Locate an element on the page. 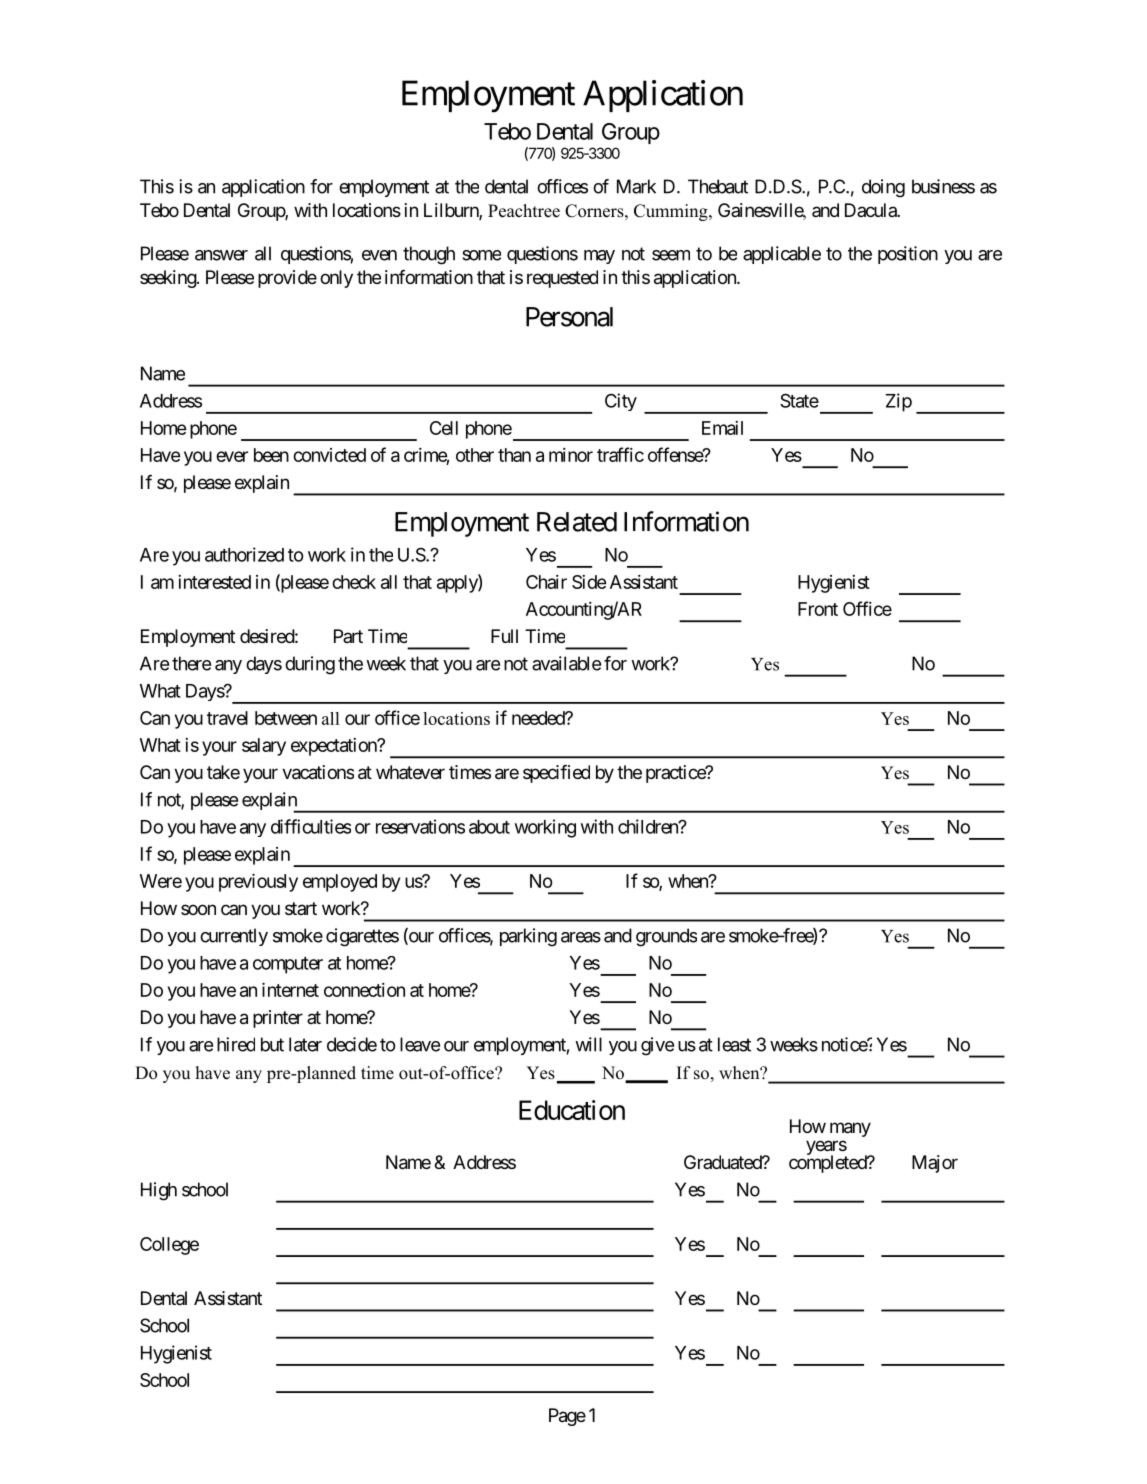 The width and height of the image is (1147, 1484). Peachtree is located at coordinates (524, 211).
